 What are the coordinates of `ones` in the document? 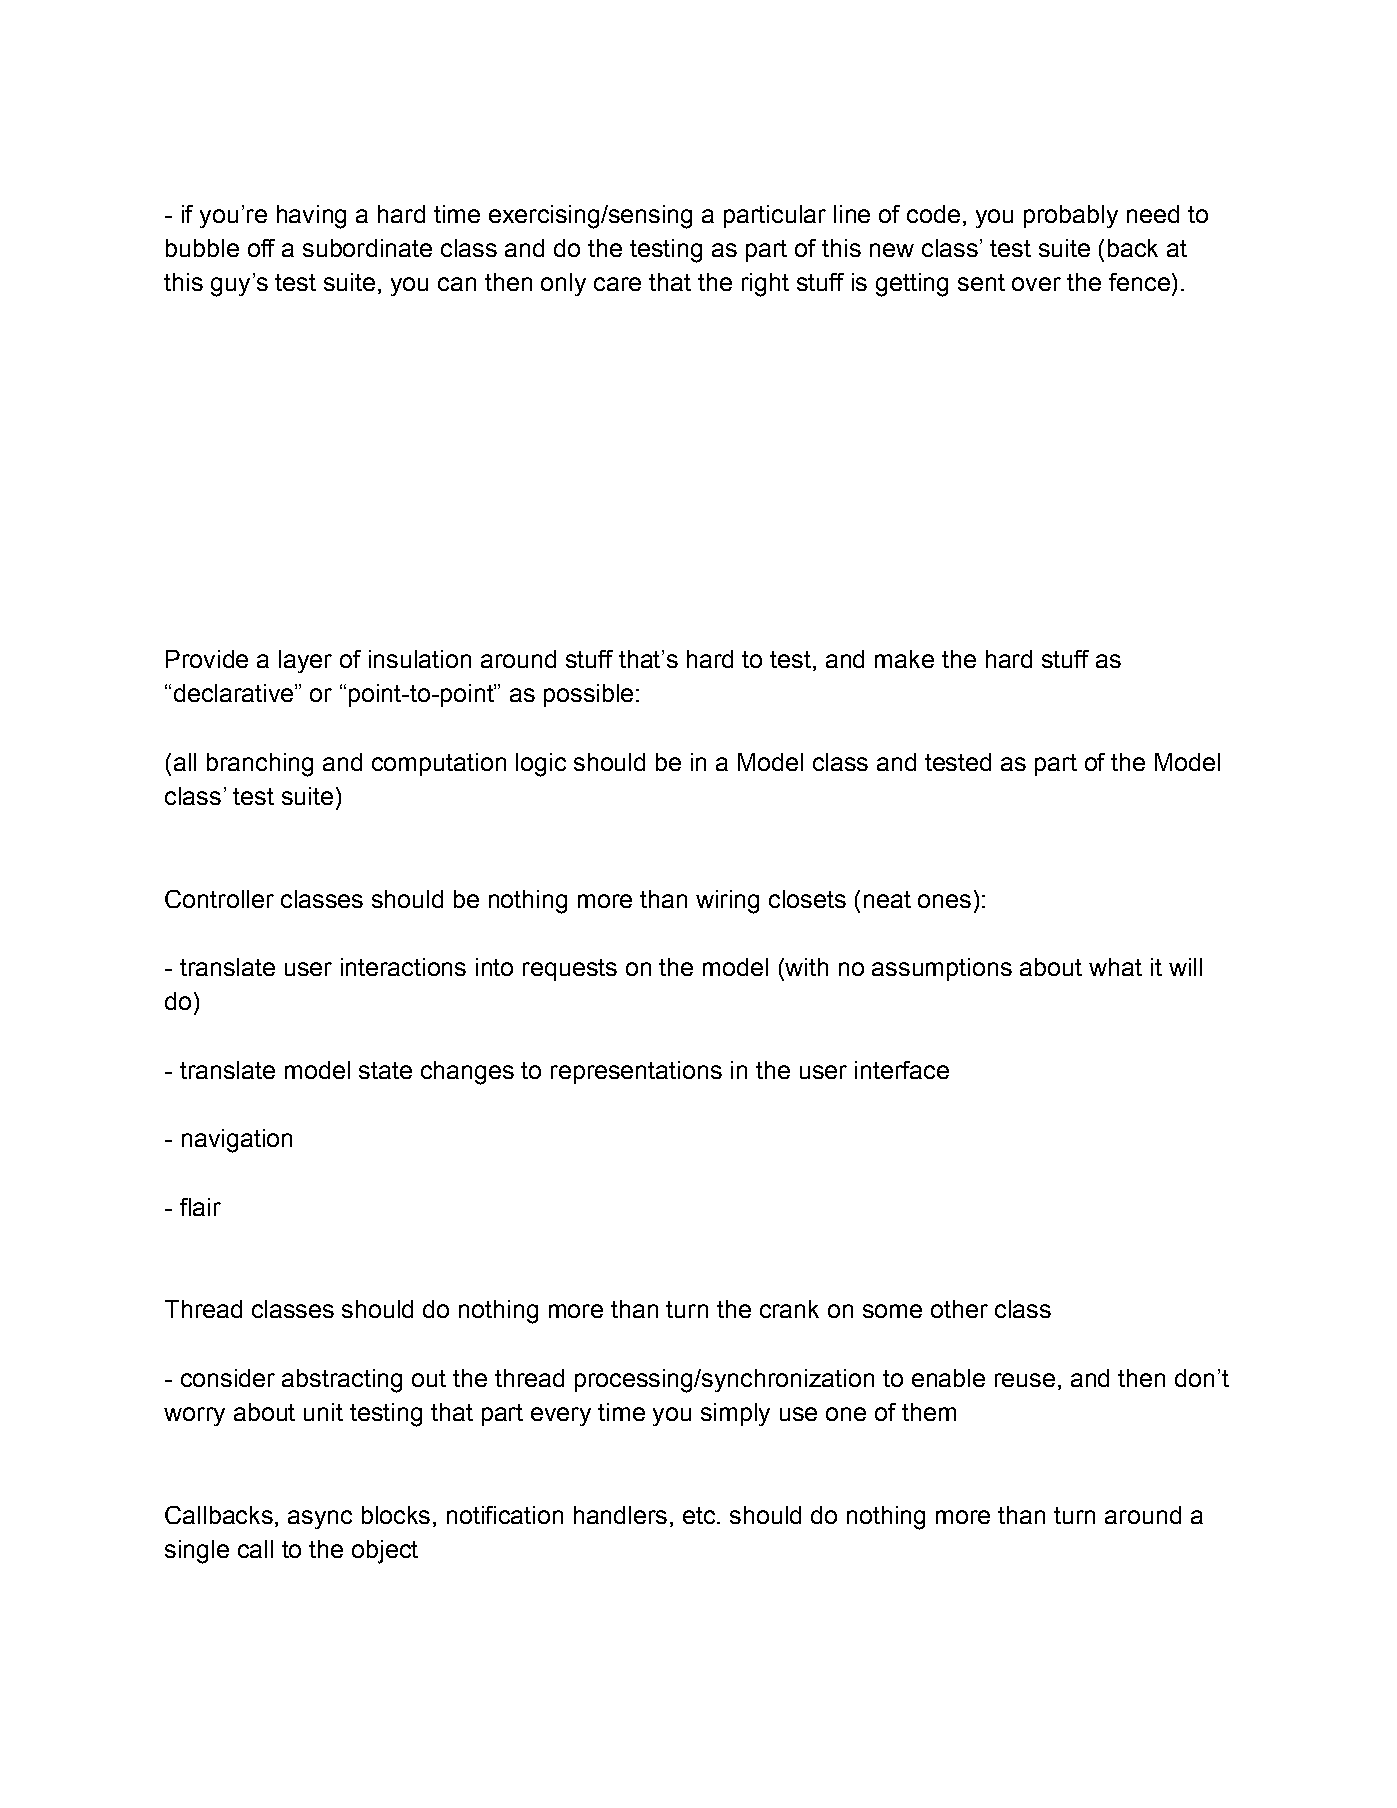 It's located at (944, 901).
